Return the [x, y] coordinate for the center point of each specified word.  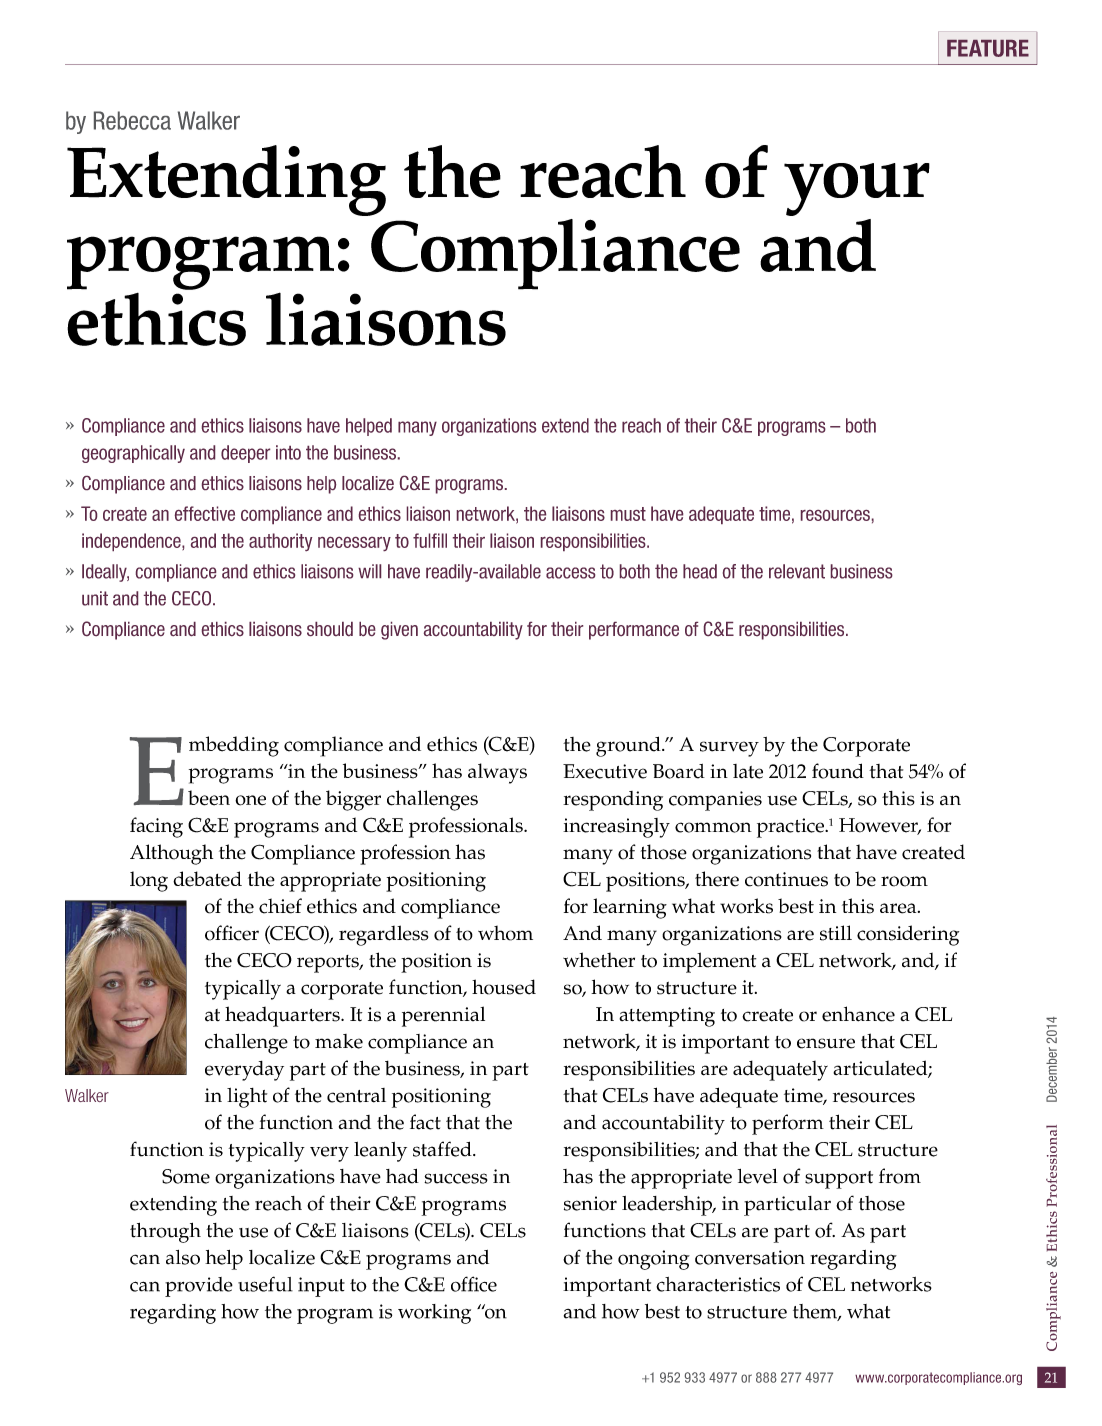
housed [504, 987]
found [838, 771]
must [628, 514]
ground [629, 746]
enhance [858, 1014]
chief [280, 906]
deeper [245, 454]
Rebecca [132, 120]
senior [590, 1203]
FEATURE [988, 48]
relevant [797, 571]
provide [199, 1287]
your [857, 189]
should [330, 629]
